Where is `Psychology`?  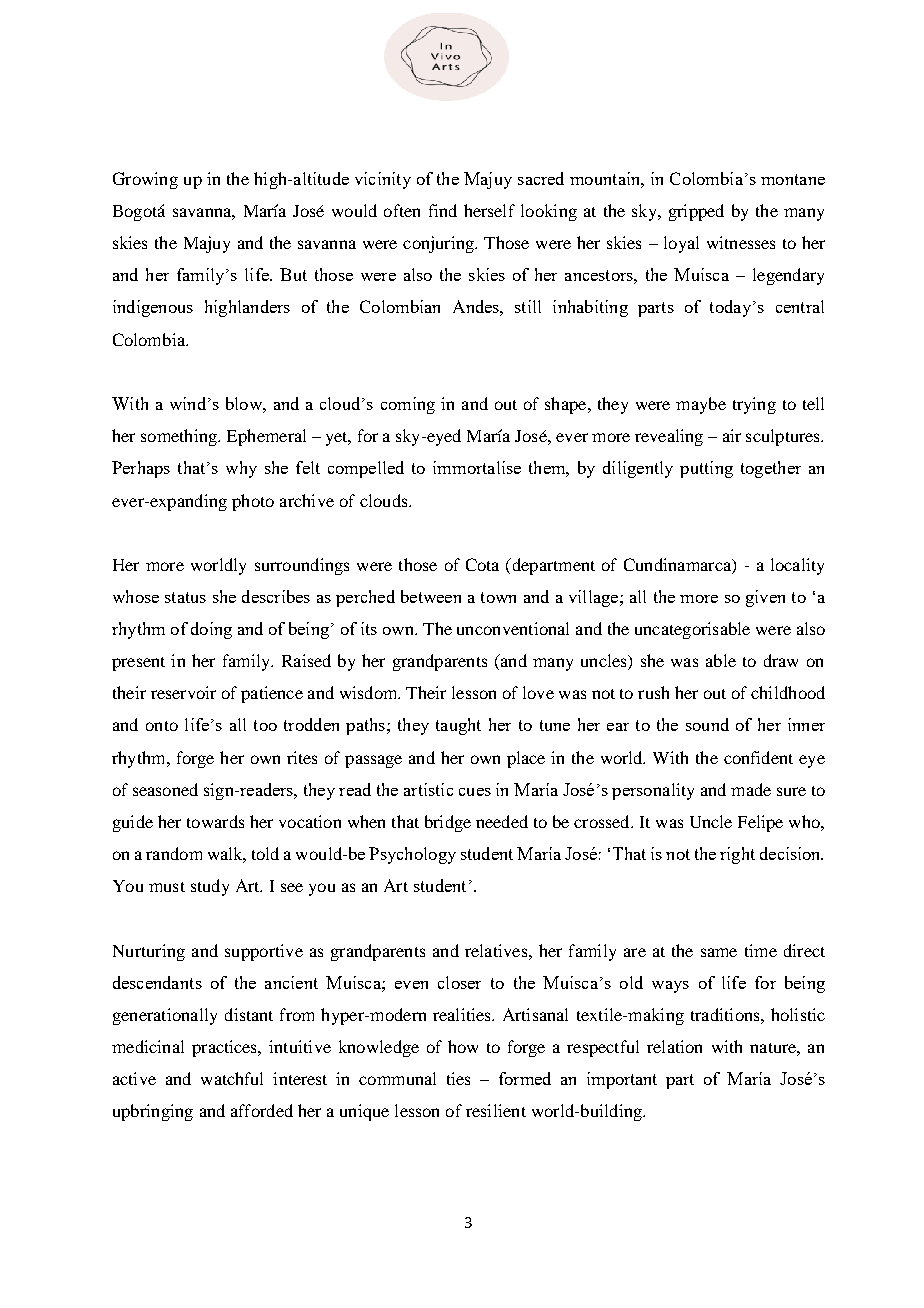
Psychology is located at coordinates (412, 855).
